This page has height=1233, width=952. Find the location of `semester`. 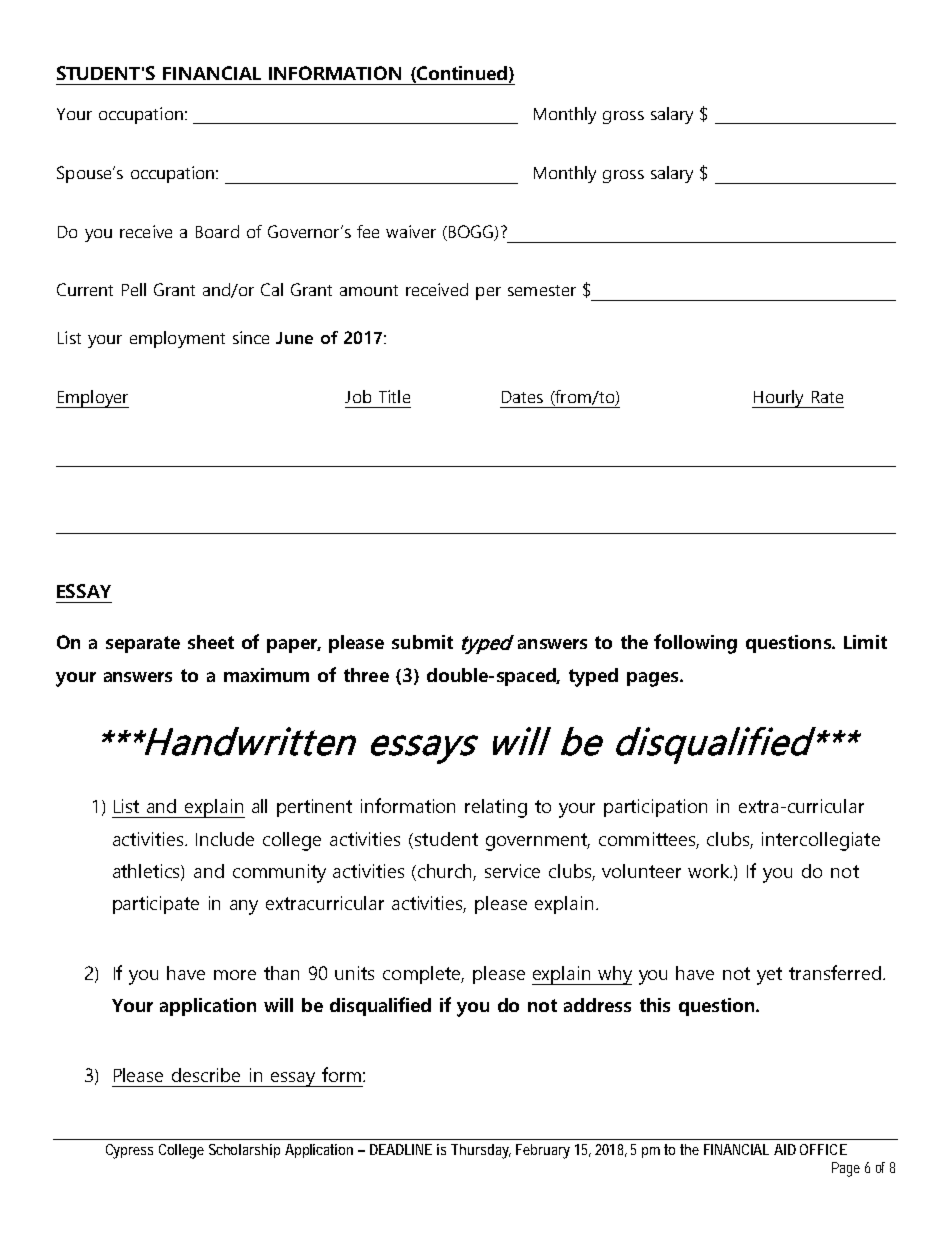

semester is located at coordinates (542, 290).
